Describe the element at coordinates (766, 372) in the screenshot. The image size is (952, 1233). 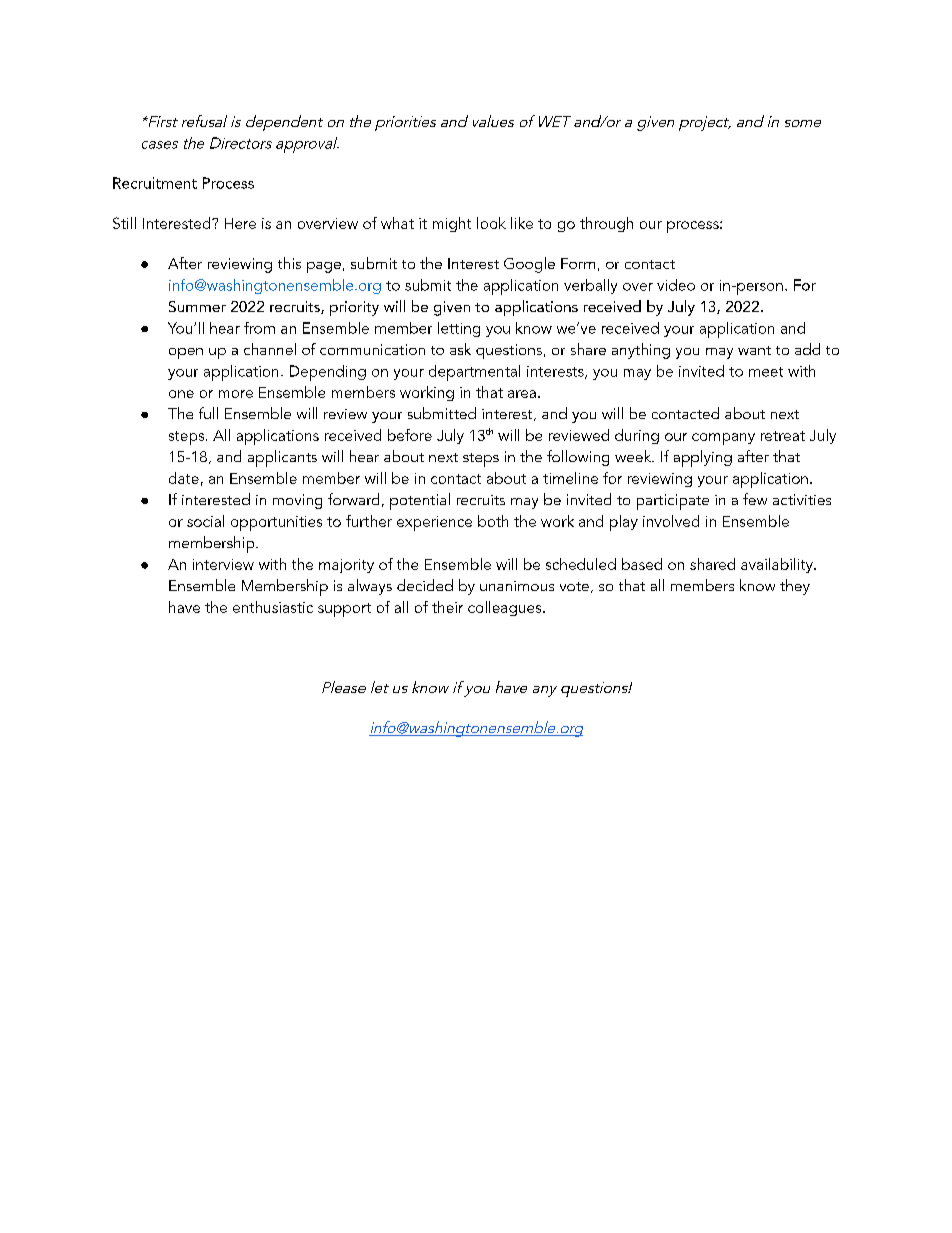
I see `meet` at that location.
